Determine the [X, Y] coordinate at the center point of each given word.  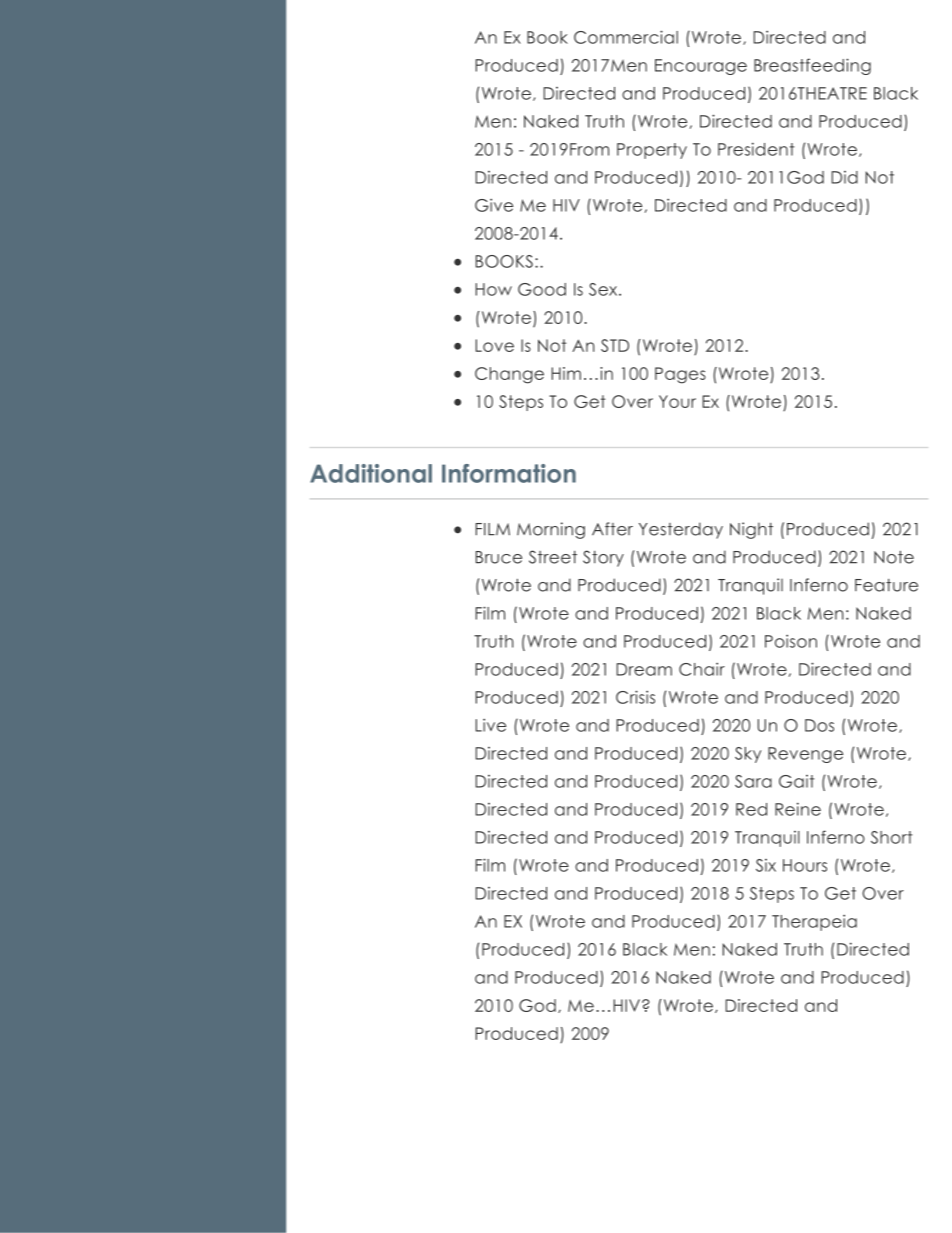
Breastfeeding [812, 66]
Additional [371, 473]
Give [494, 205]
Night [751, 530]
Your [677, 401]
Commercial [626, 37]
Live [490, 725]
